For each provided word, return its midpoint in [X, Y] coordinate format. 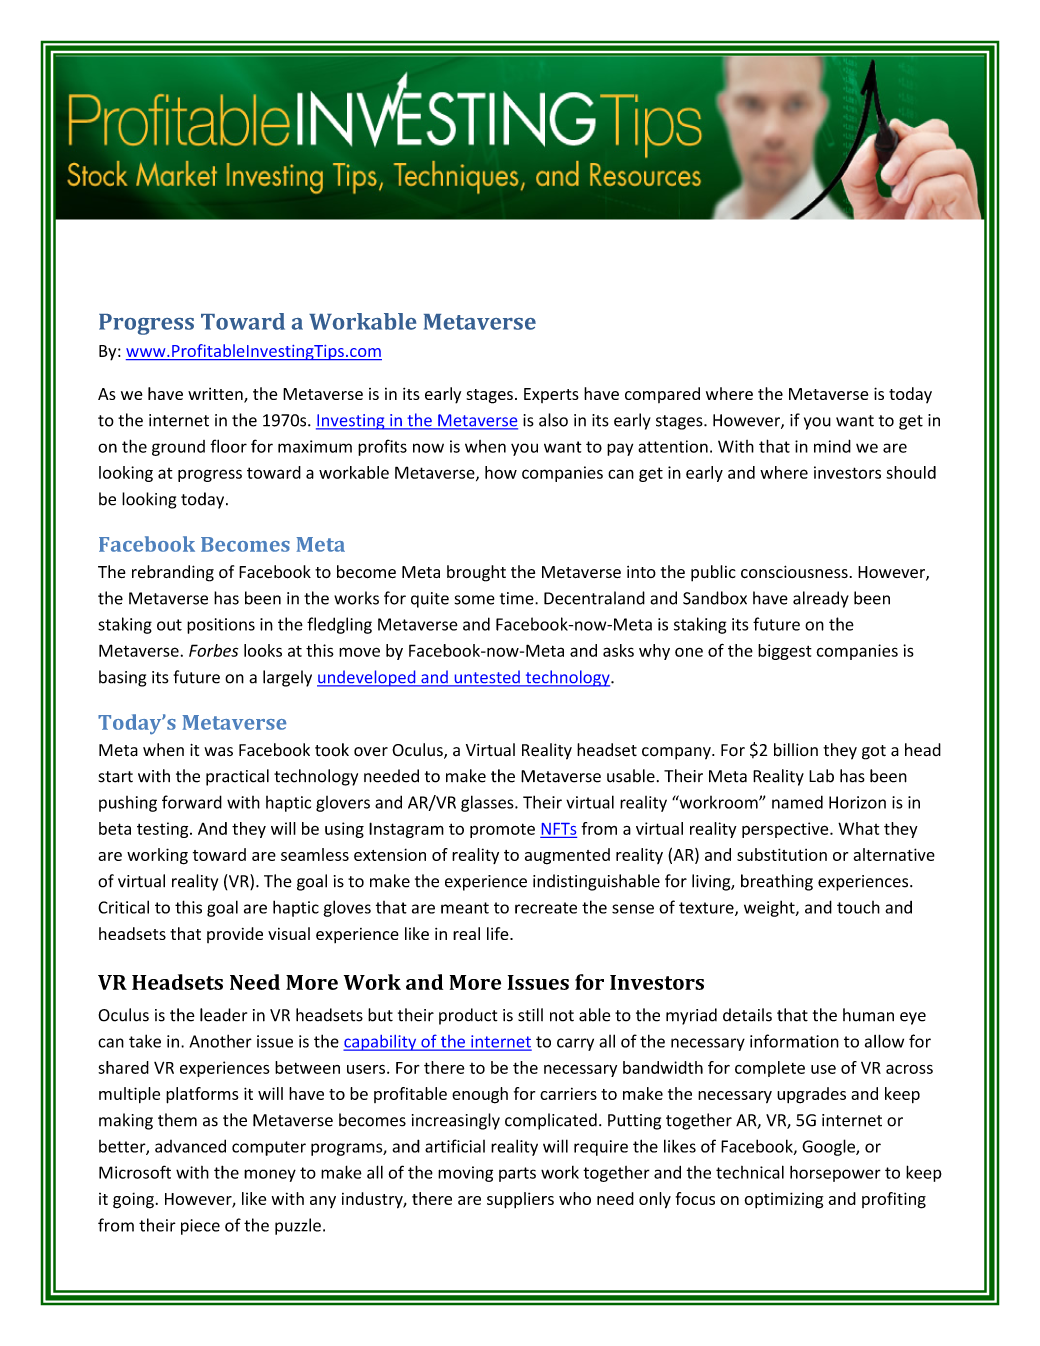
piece [200, 1227]
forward [192, 802]
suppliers [520, 1200]
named [797, 802]
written [216, 395]
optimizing [783, 1200]
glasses [488, 803]
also [553, 420]
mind [832, 446]
